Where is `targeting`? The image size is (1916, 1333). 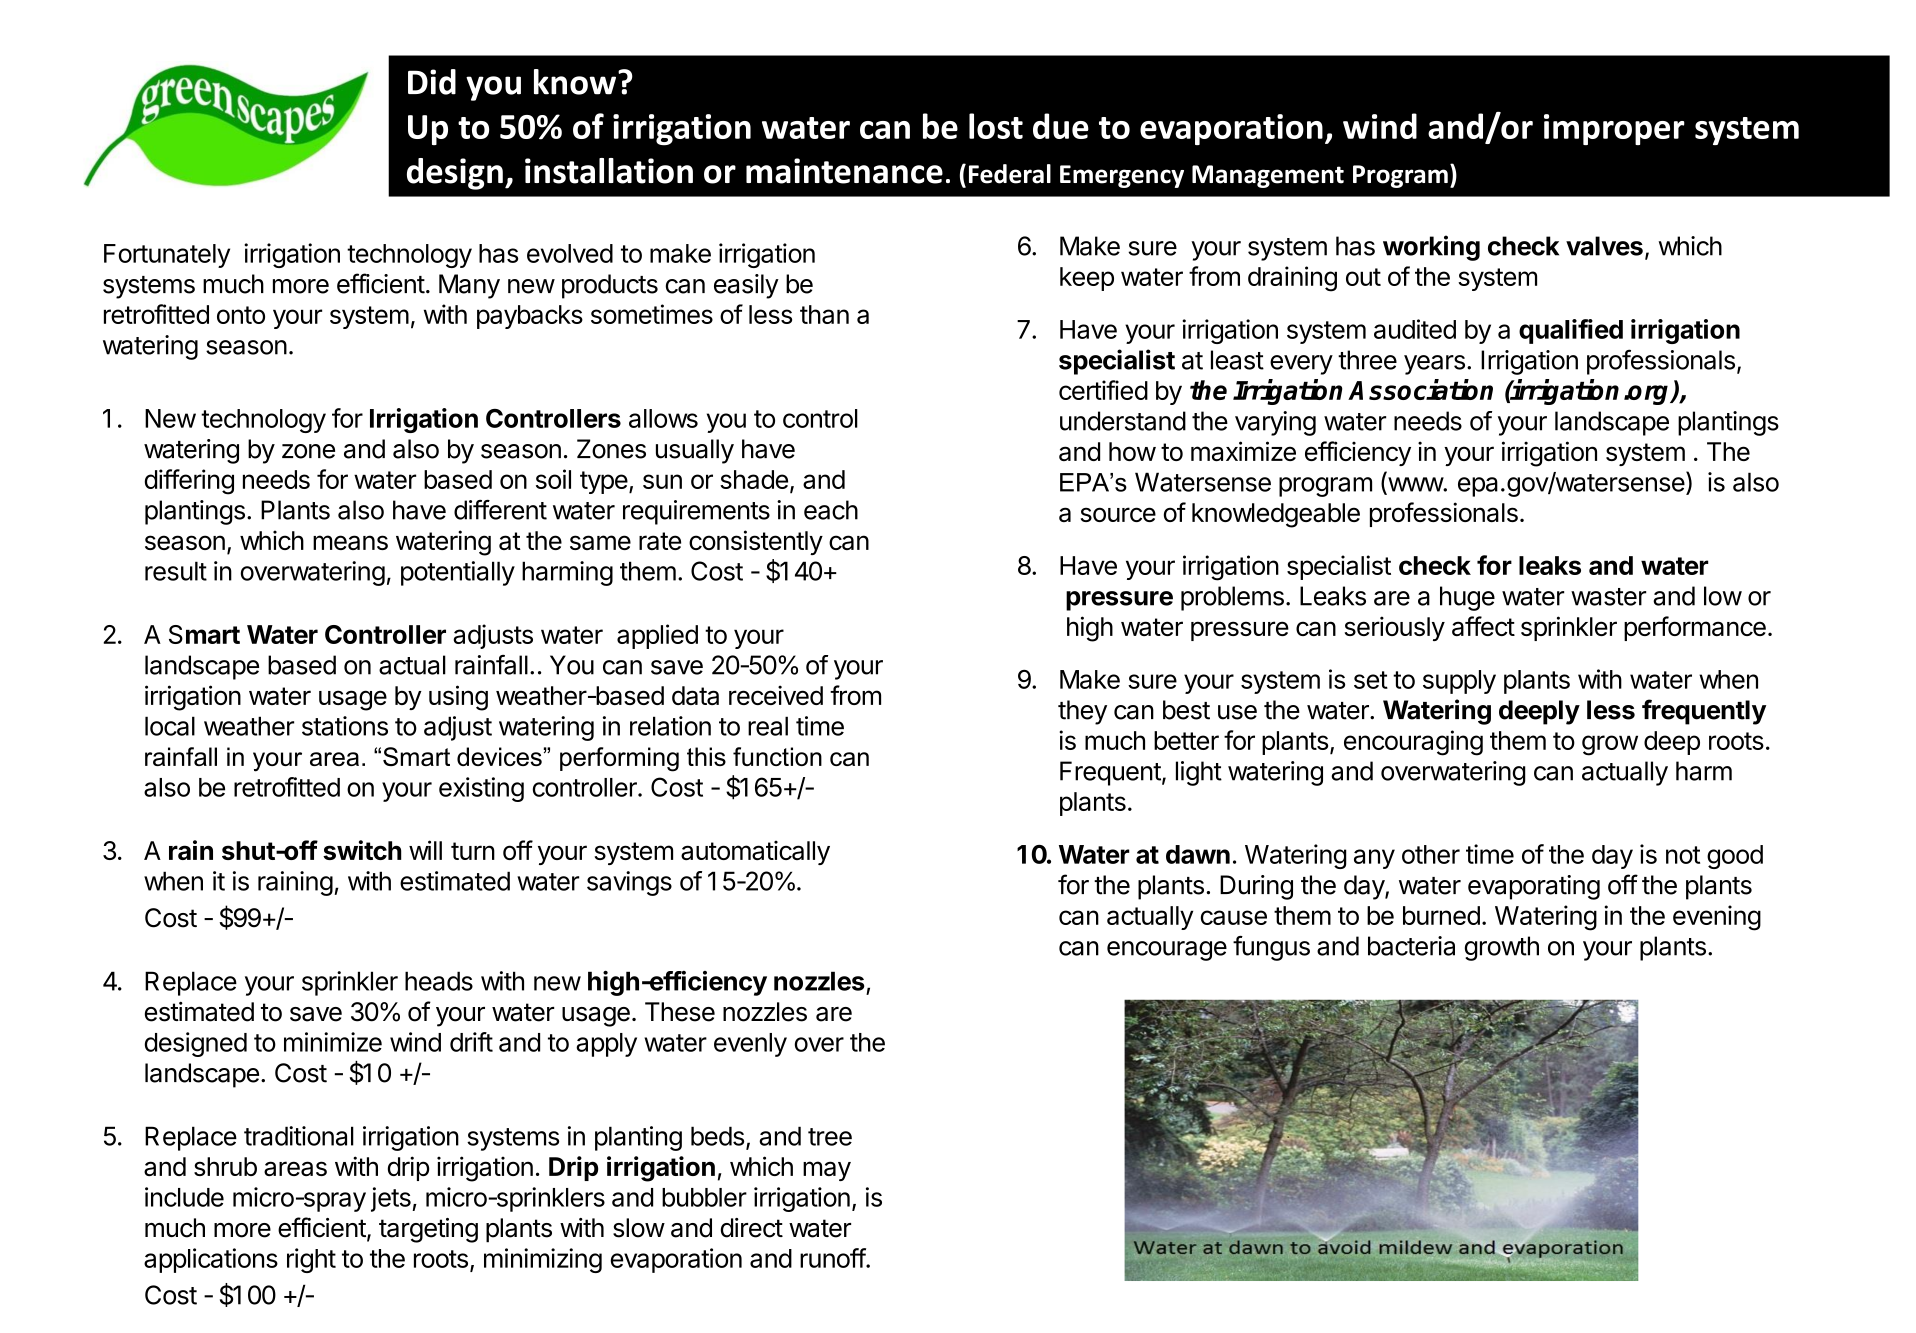 targeting is located at coordinates (428, 1230).
